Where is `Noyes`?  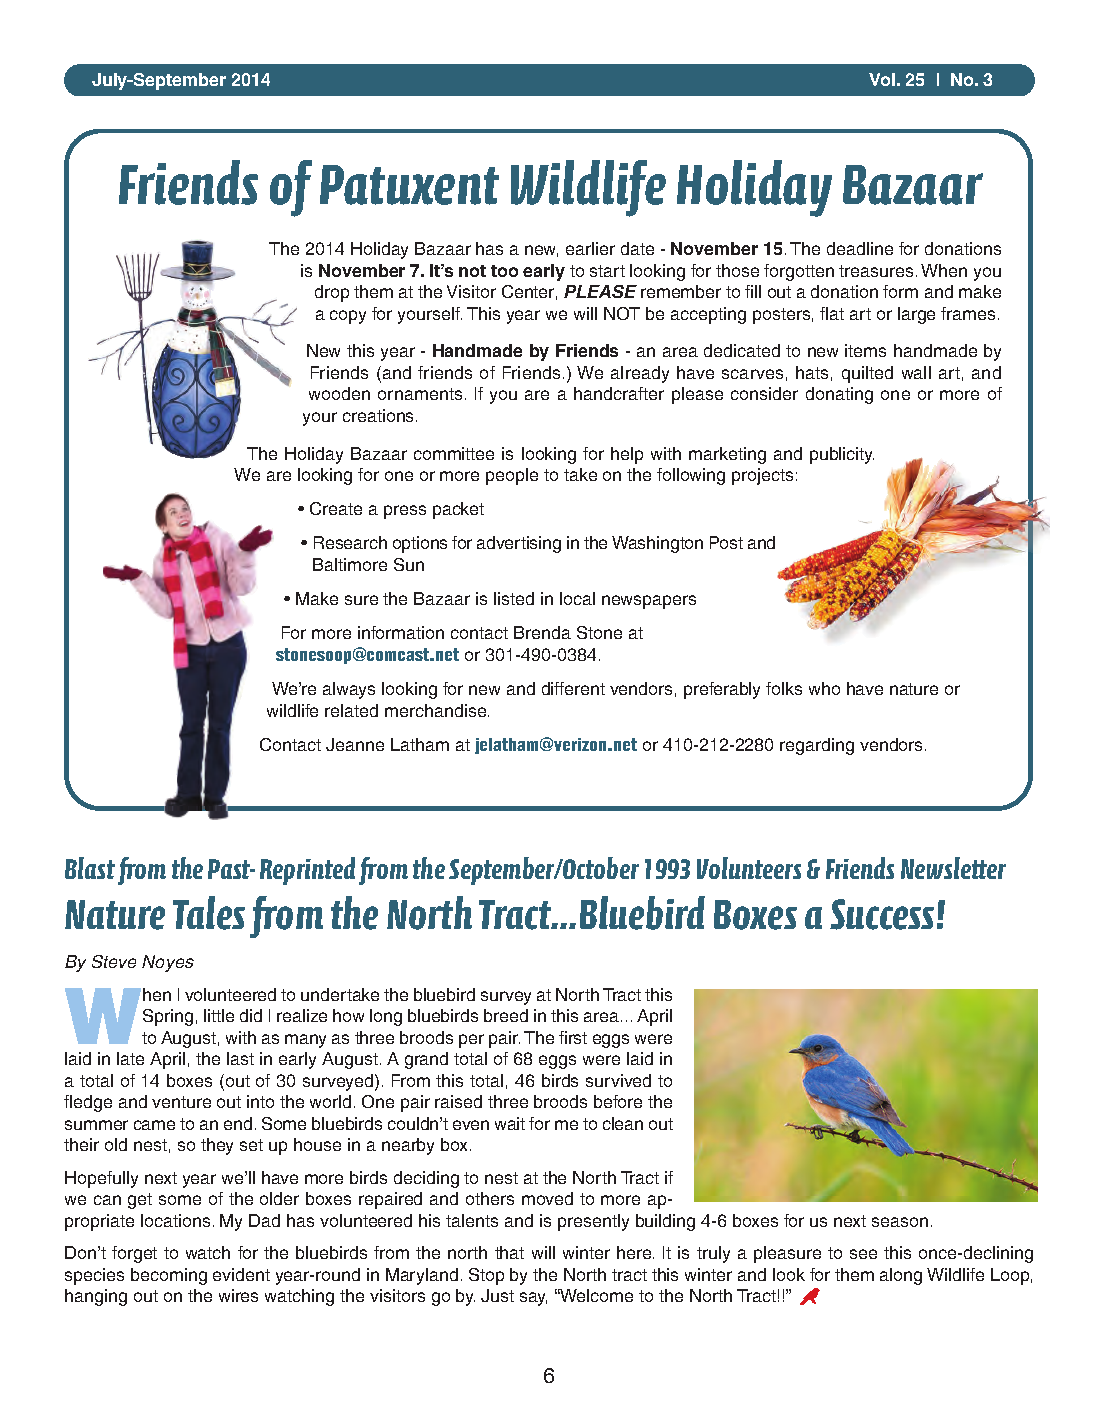
Noyes is located at coordinates (168, 963).
